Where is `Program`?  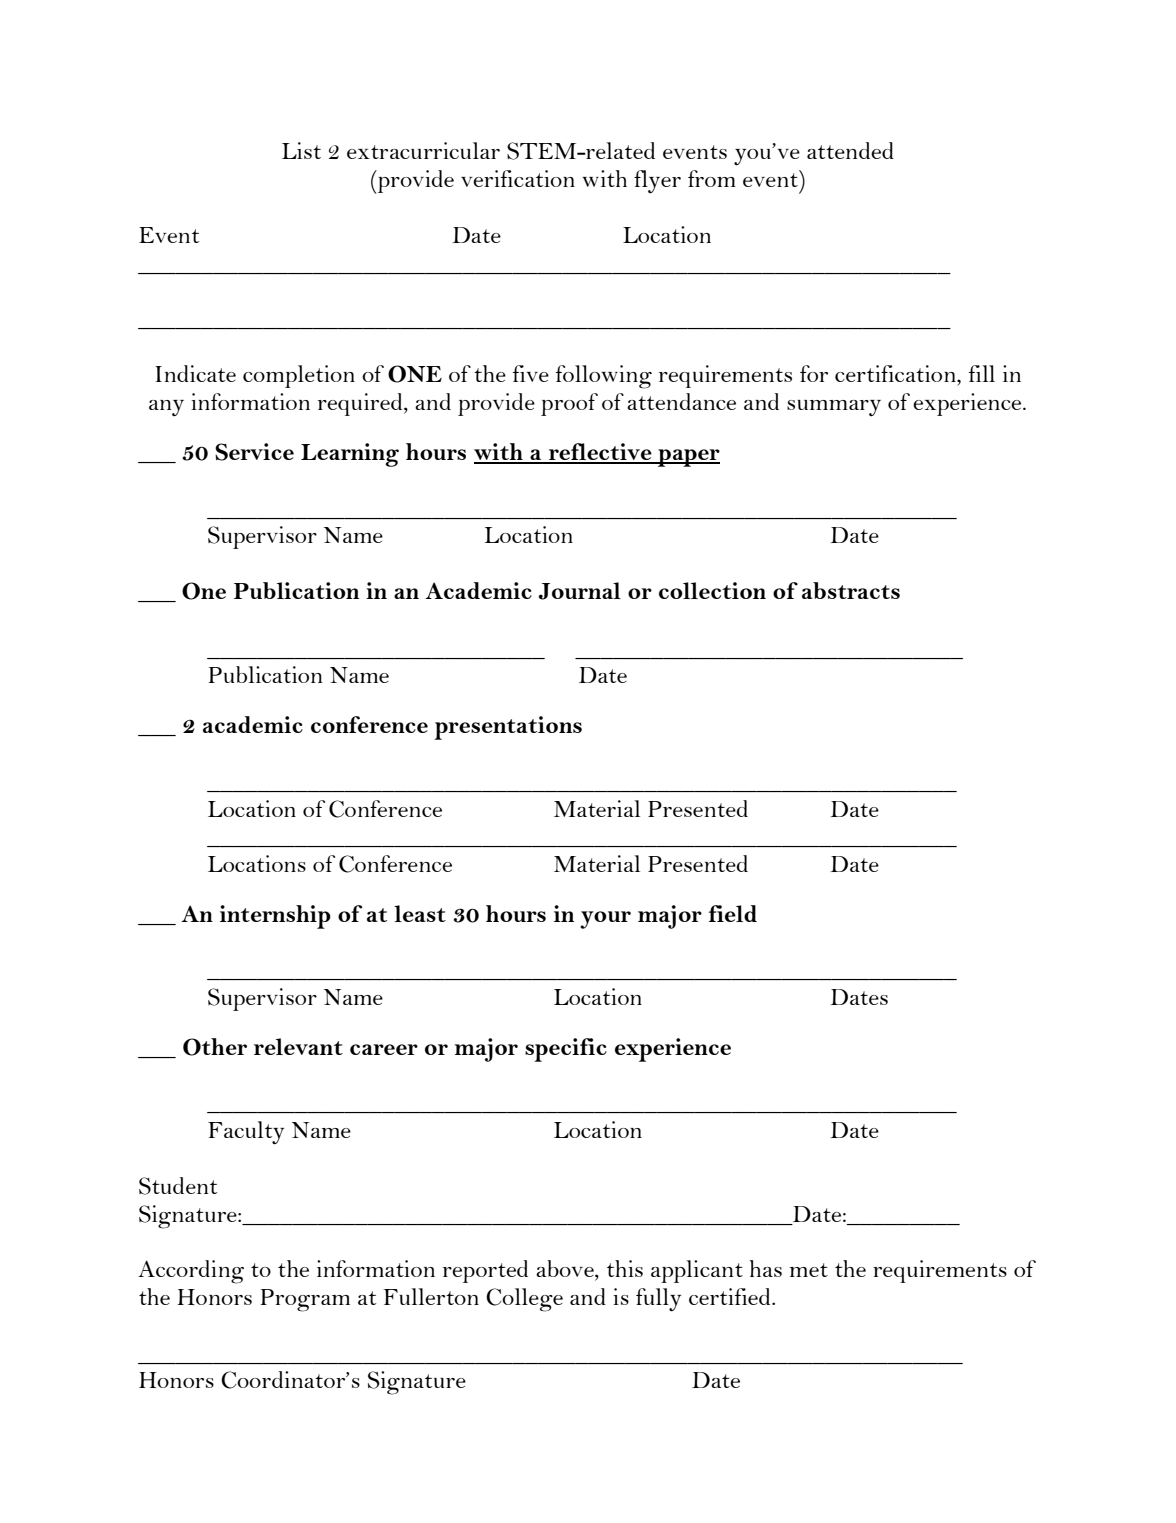 Program is located at coordinates (305, 1300).
